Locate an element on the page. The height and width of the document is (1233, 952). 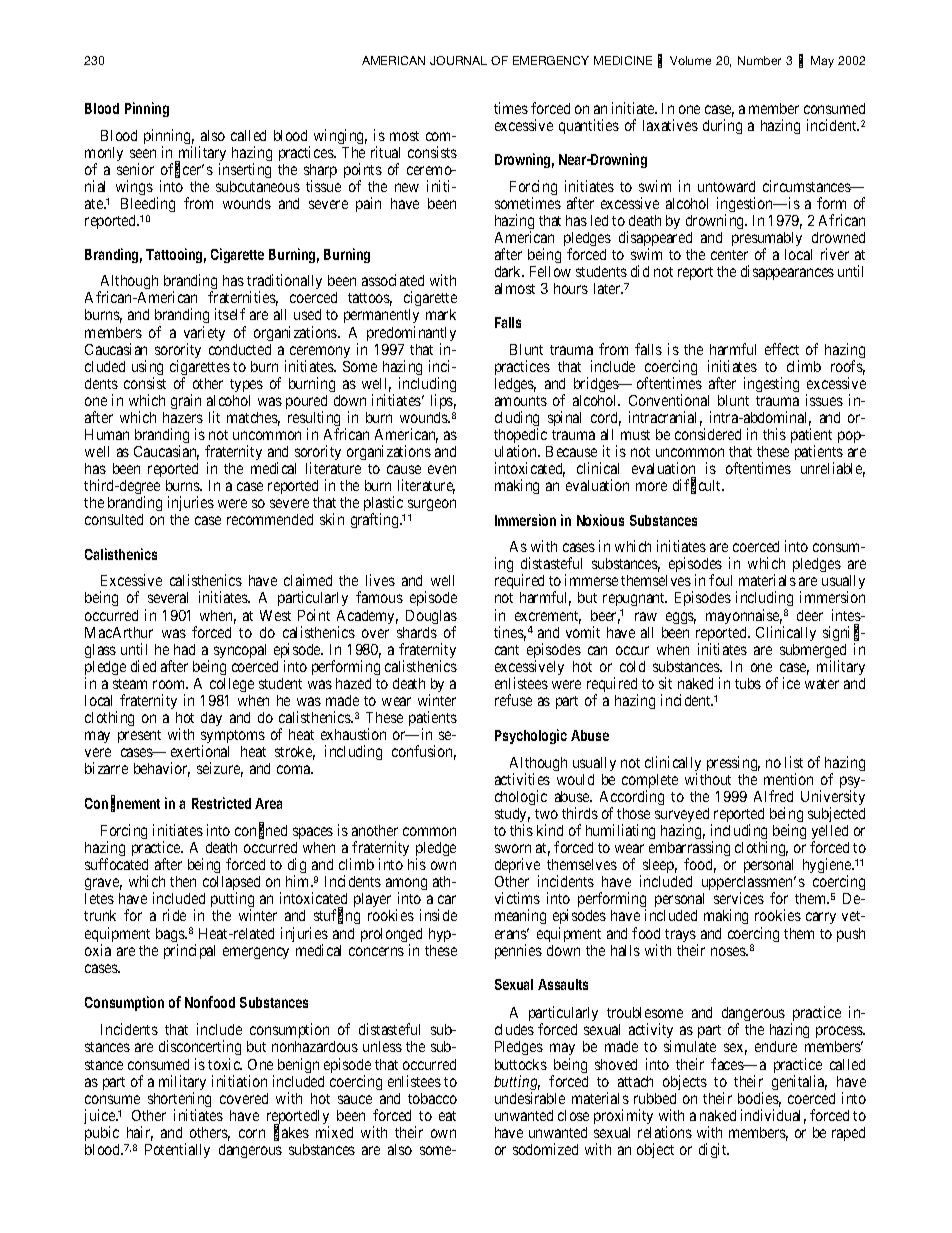
senior is located at coordinates (135, 169).
